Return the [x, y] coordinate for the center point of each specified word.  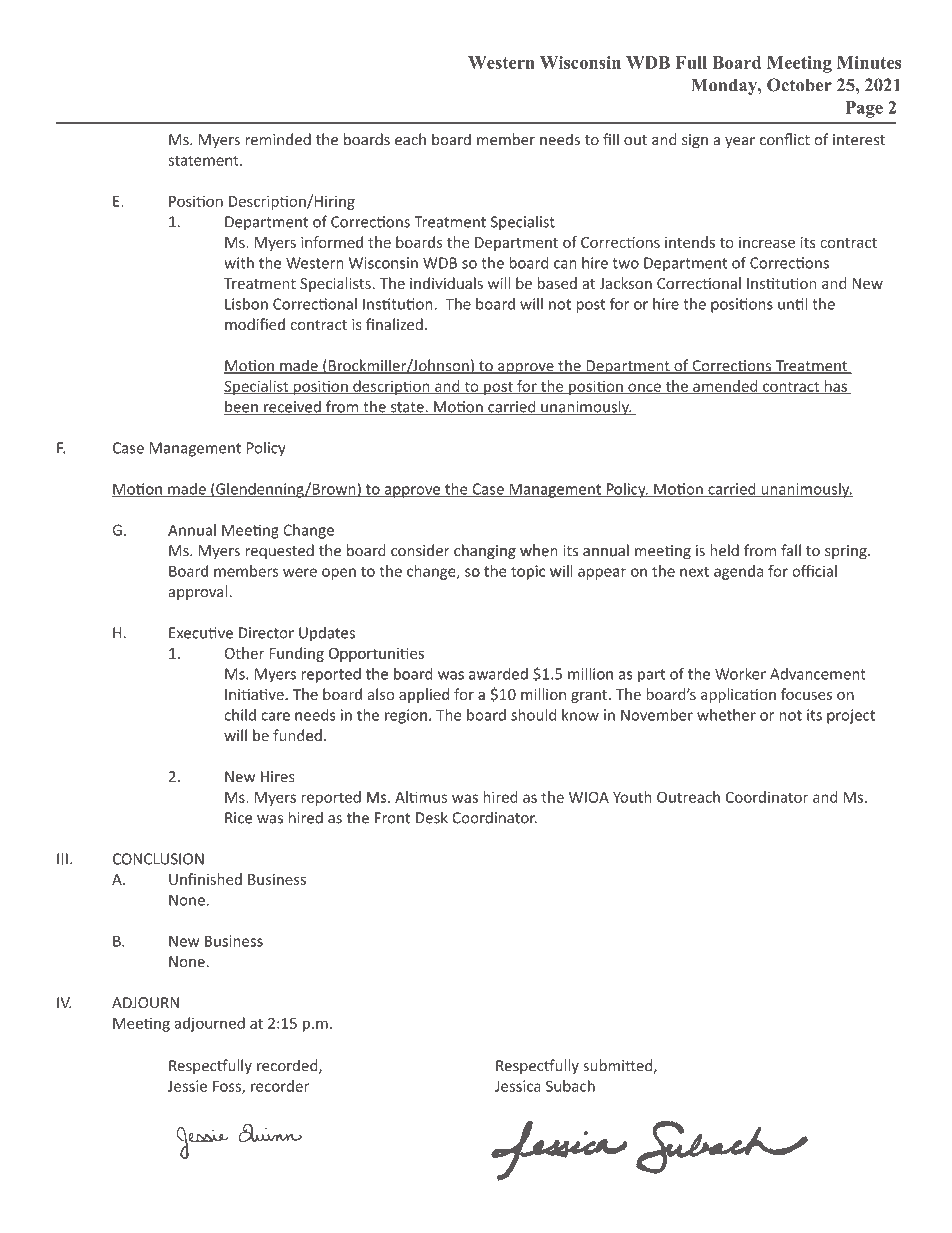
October [799, 85]
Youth [632, 797]
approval [199, 592]
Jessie [187, 1086]
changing [485, 552]
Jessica [518, 1086]
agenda [738, 572]
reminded [278, 139]
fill [611, 139]
